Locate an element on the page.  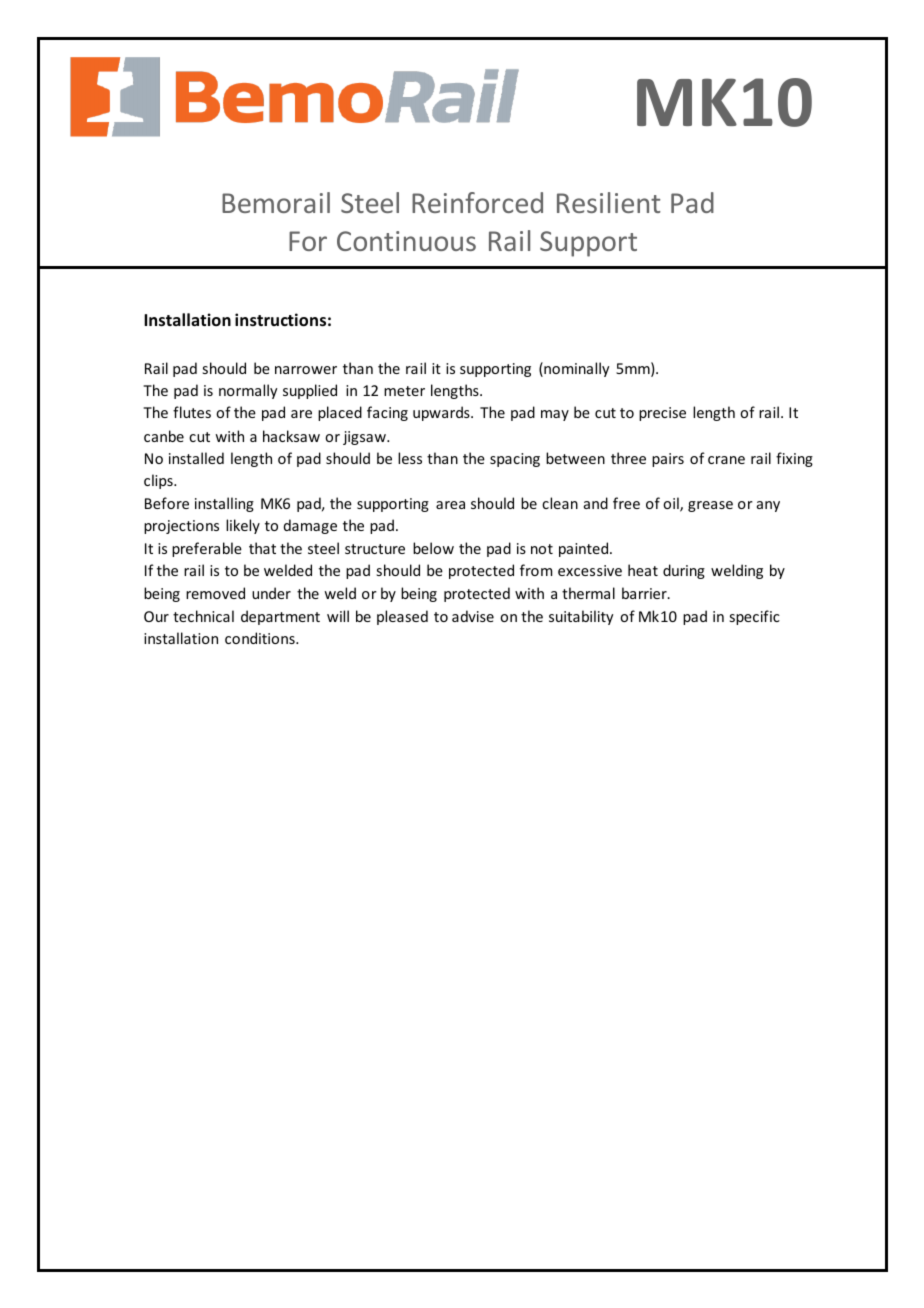
grease is located at coordinates (710, 506).
